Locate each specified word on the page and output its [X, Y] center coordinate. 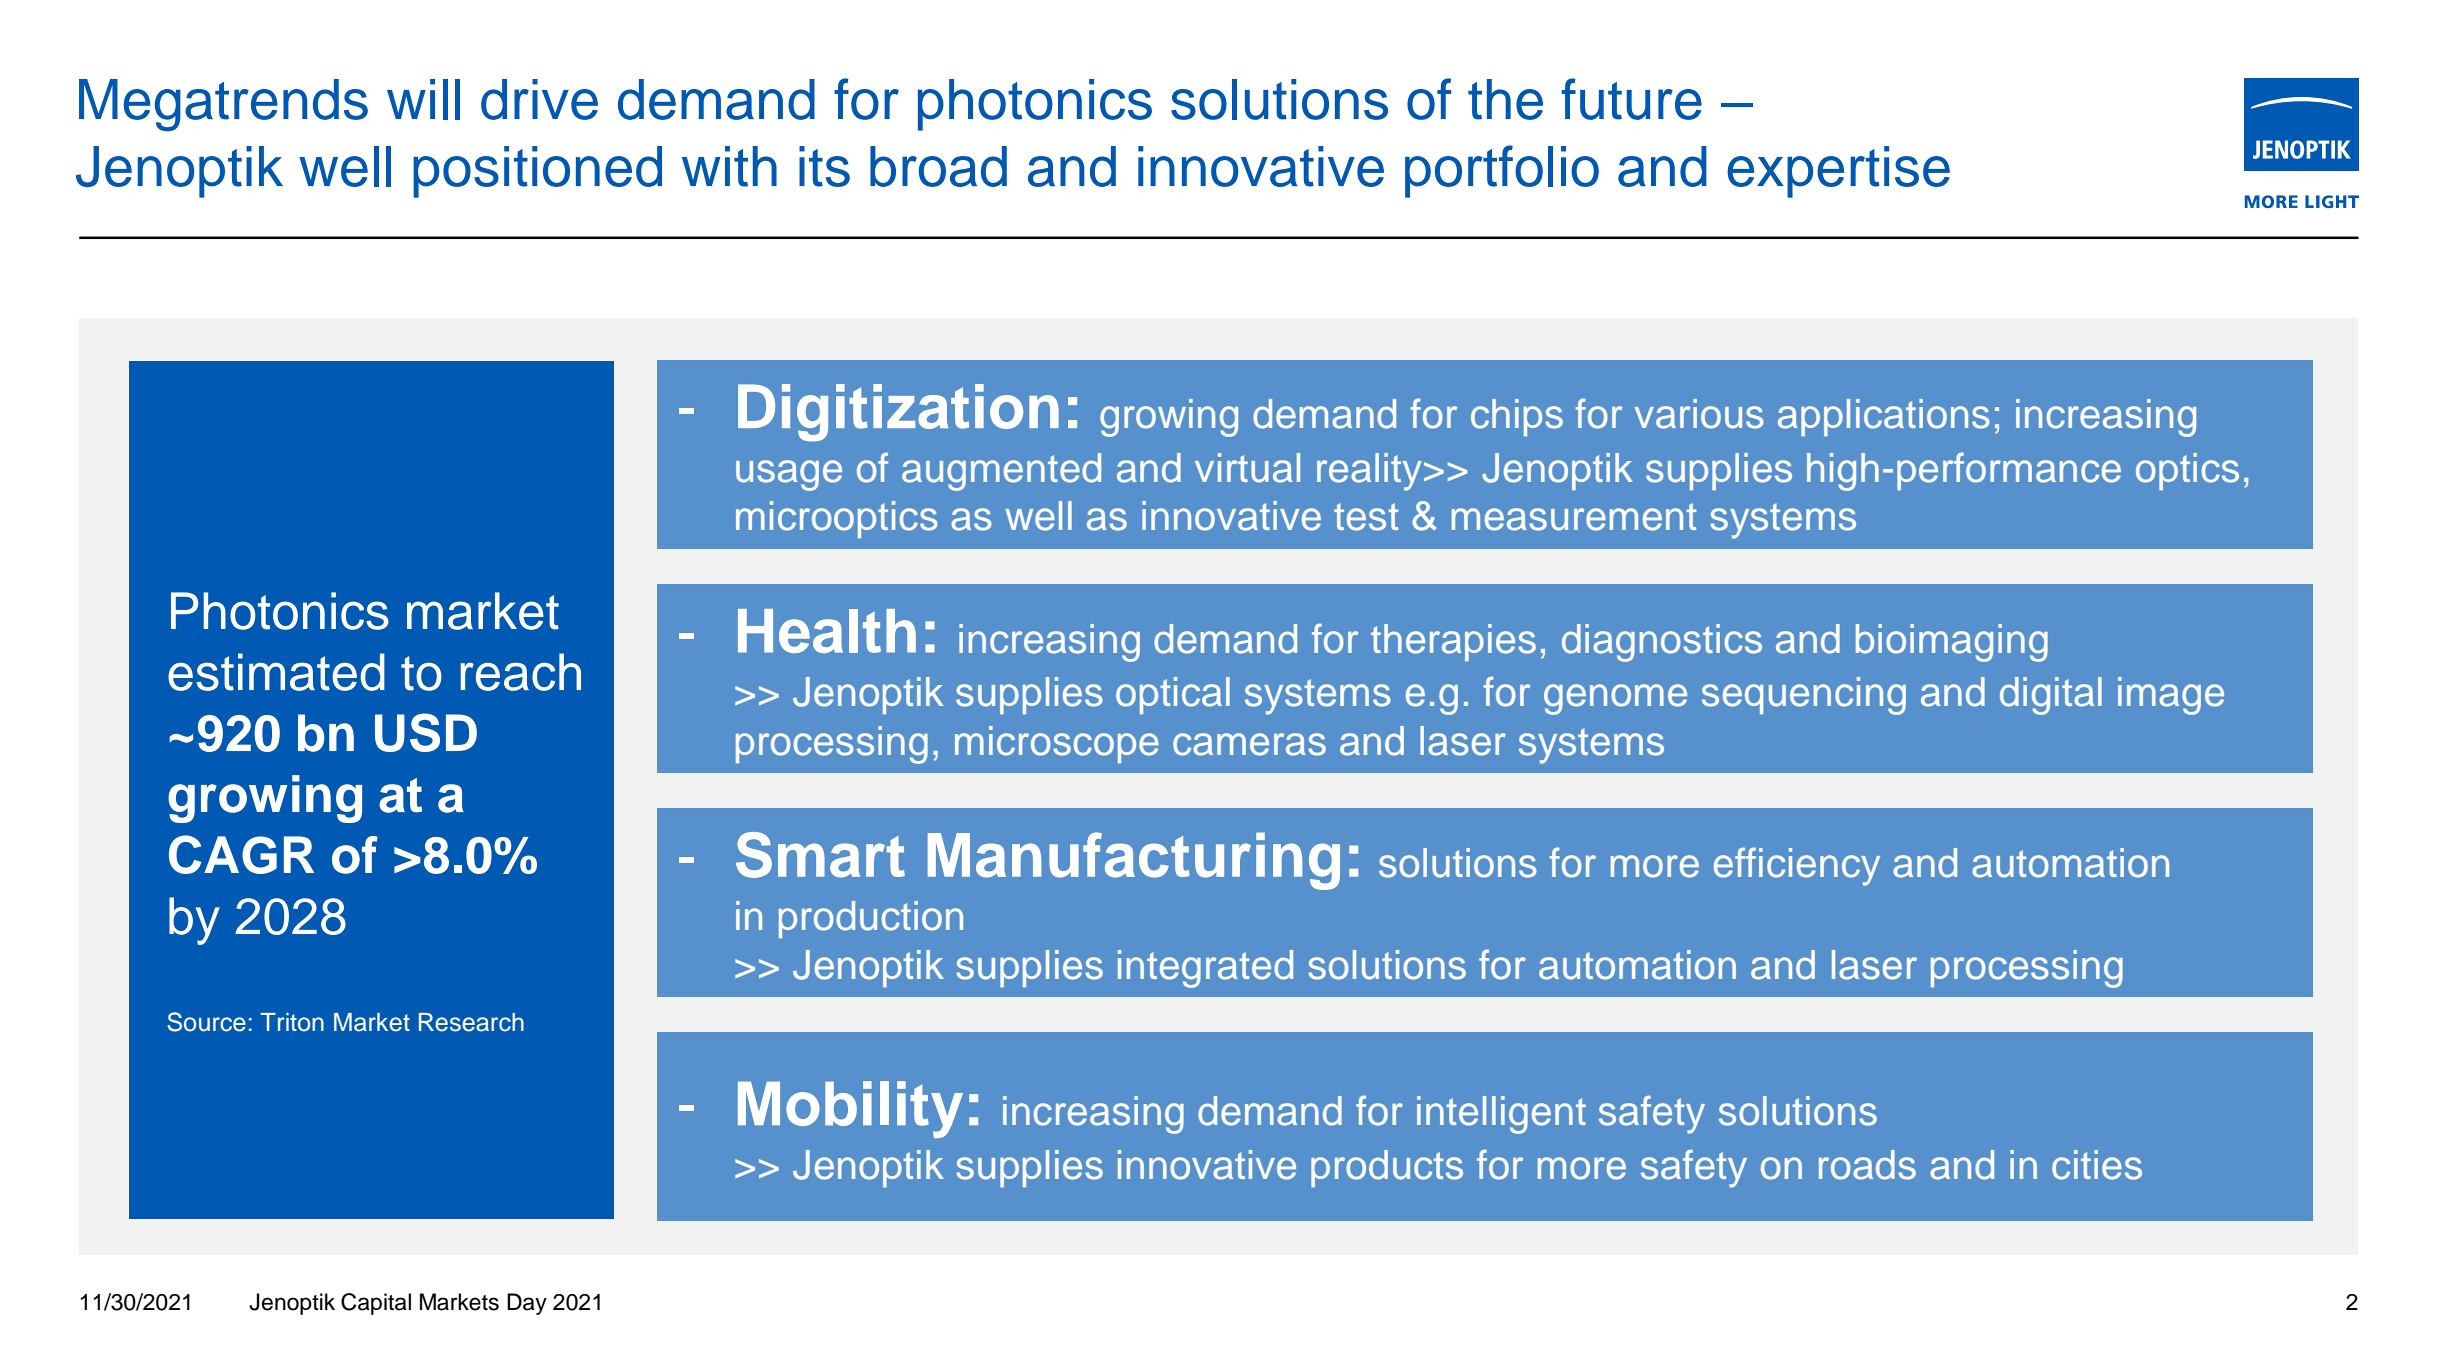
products [1387, 1168]
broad [938, 166]
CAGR [241, 854]
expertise [1838, 172]
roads [1867, 1165]
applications [1884, 417]
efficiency [1797, 866]
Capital [376, 1304]
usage [789, 475]
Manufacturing [1134, 861]
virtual [1247, 468]
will [423, 99]
